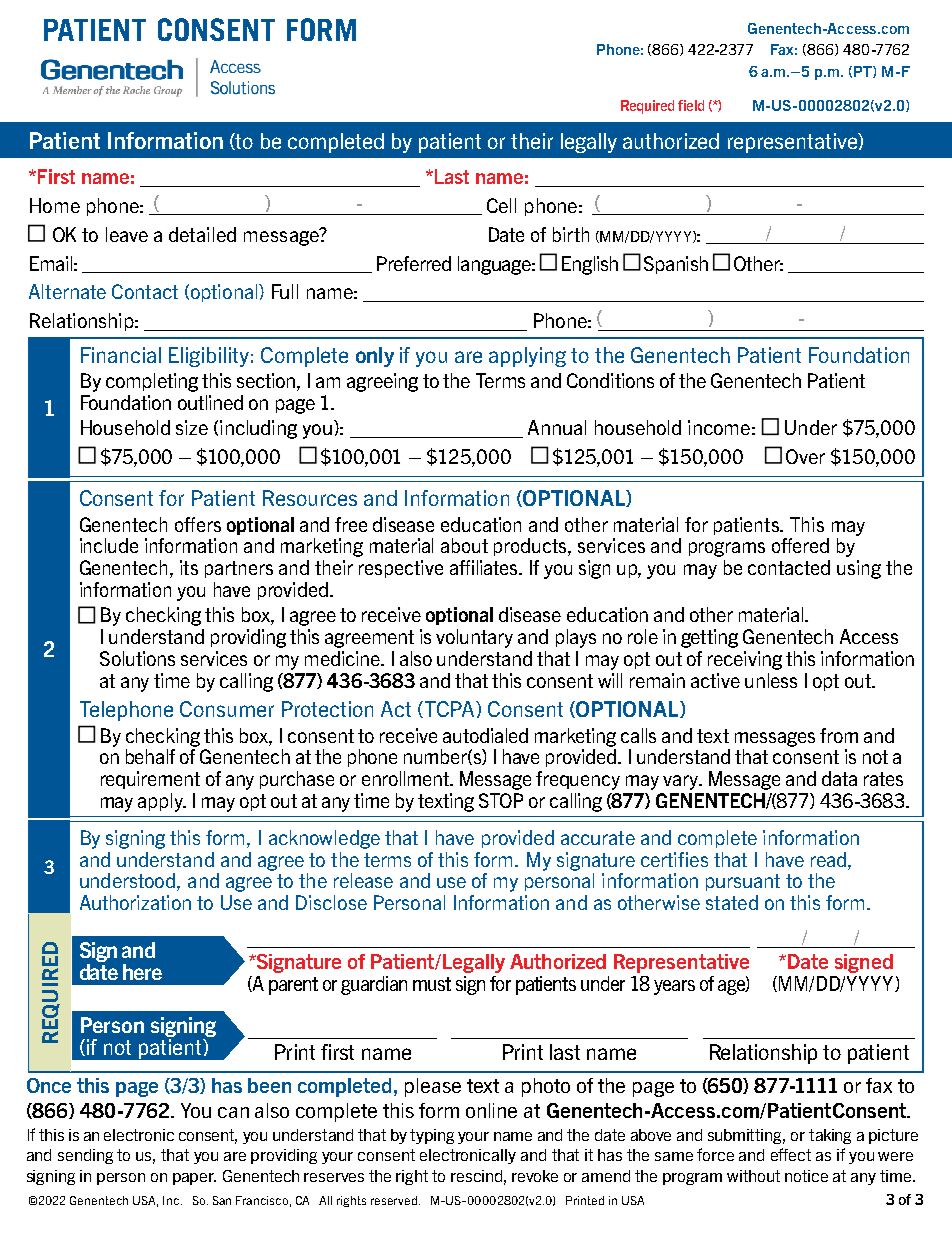 The width and height of the page is (952, 1233). I want to click on unless, so click(771, 680).
